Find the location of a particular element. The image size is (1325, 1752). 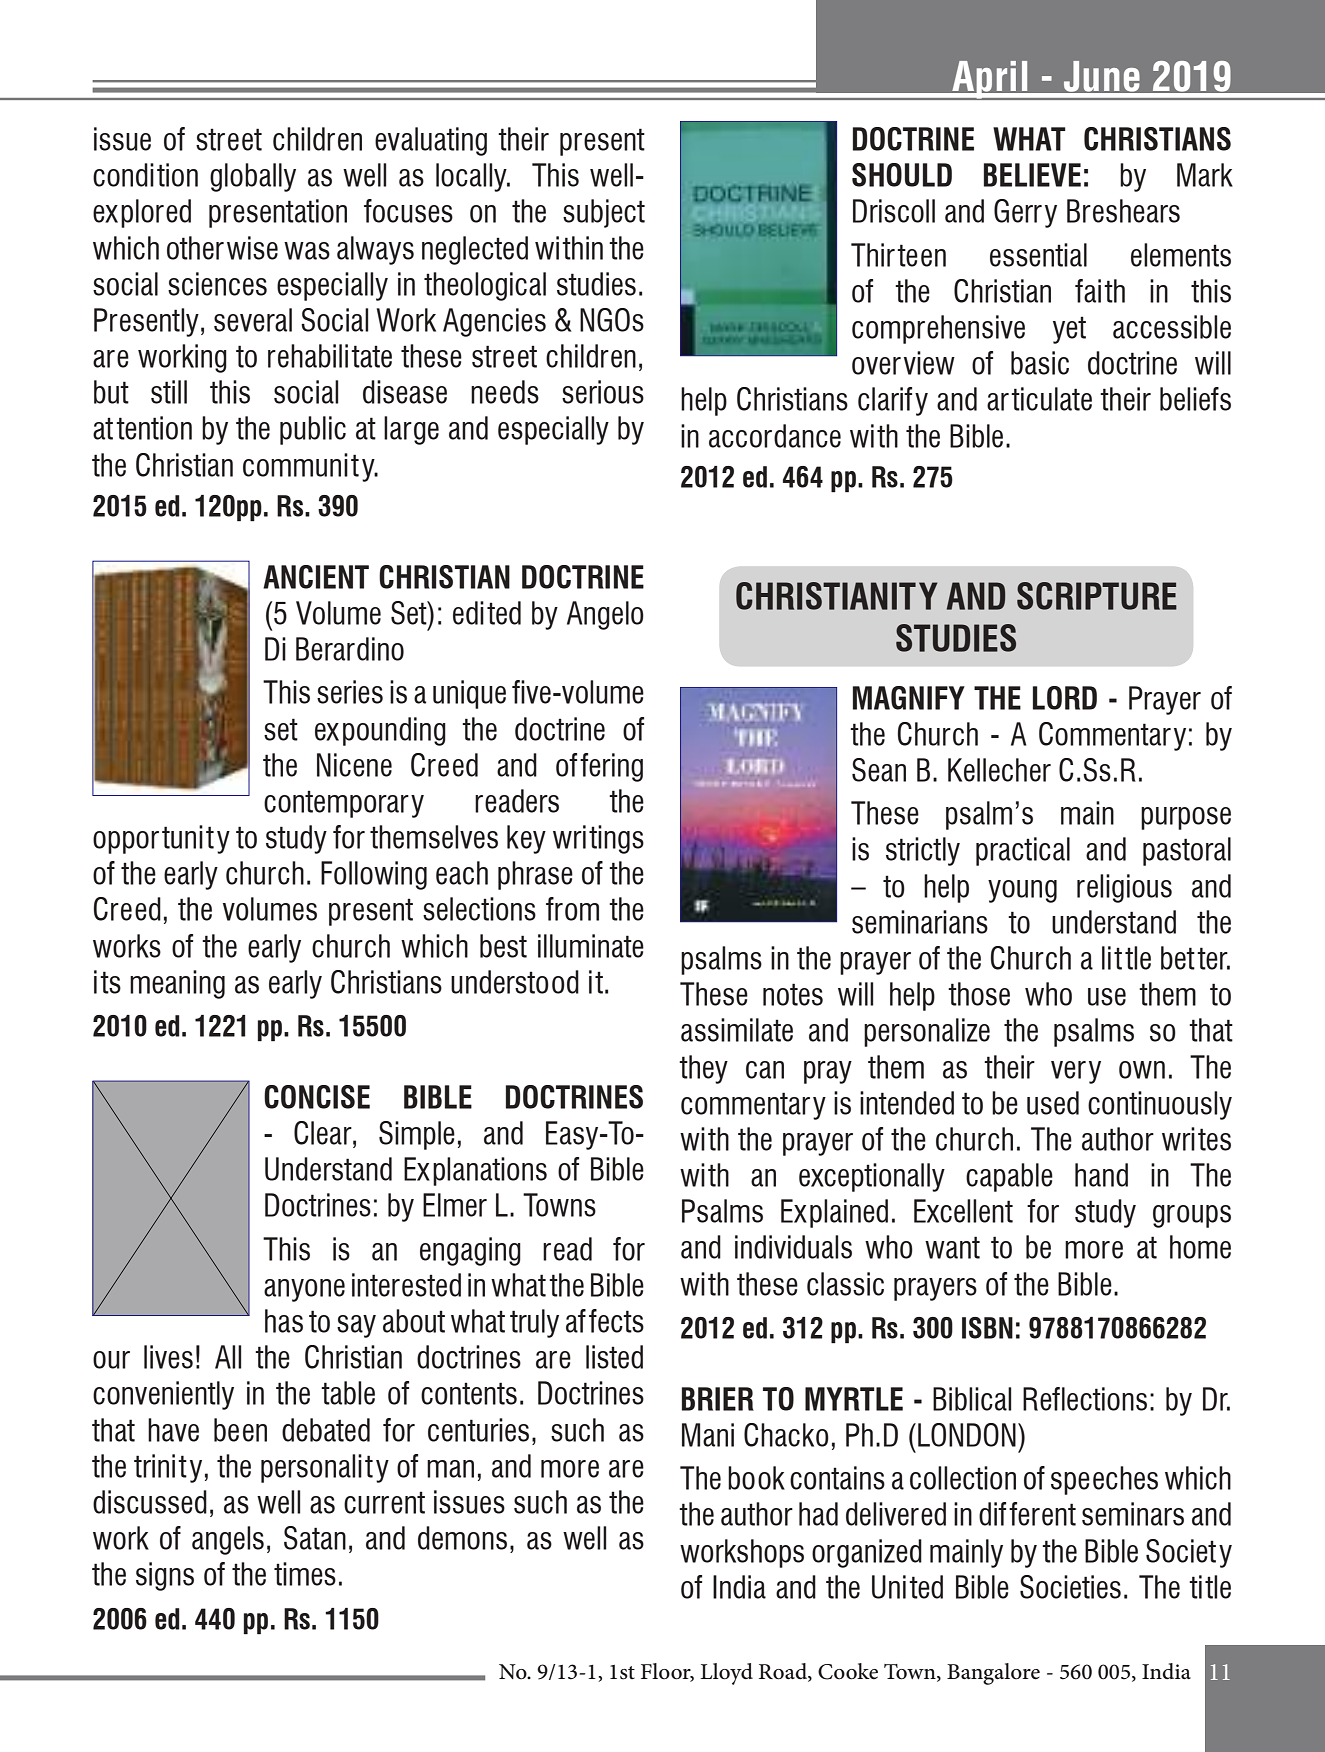

times is located at coordinates (305, 1574).
